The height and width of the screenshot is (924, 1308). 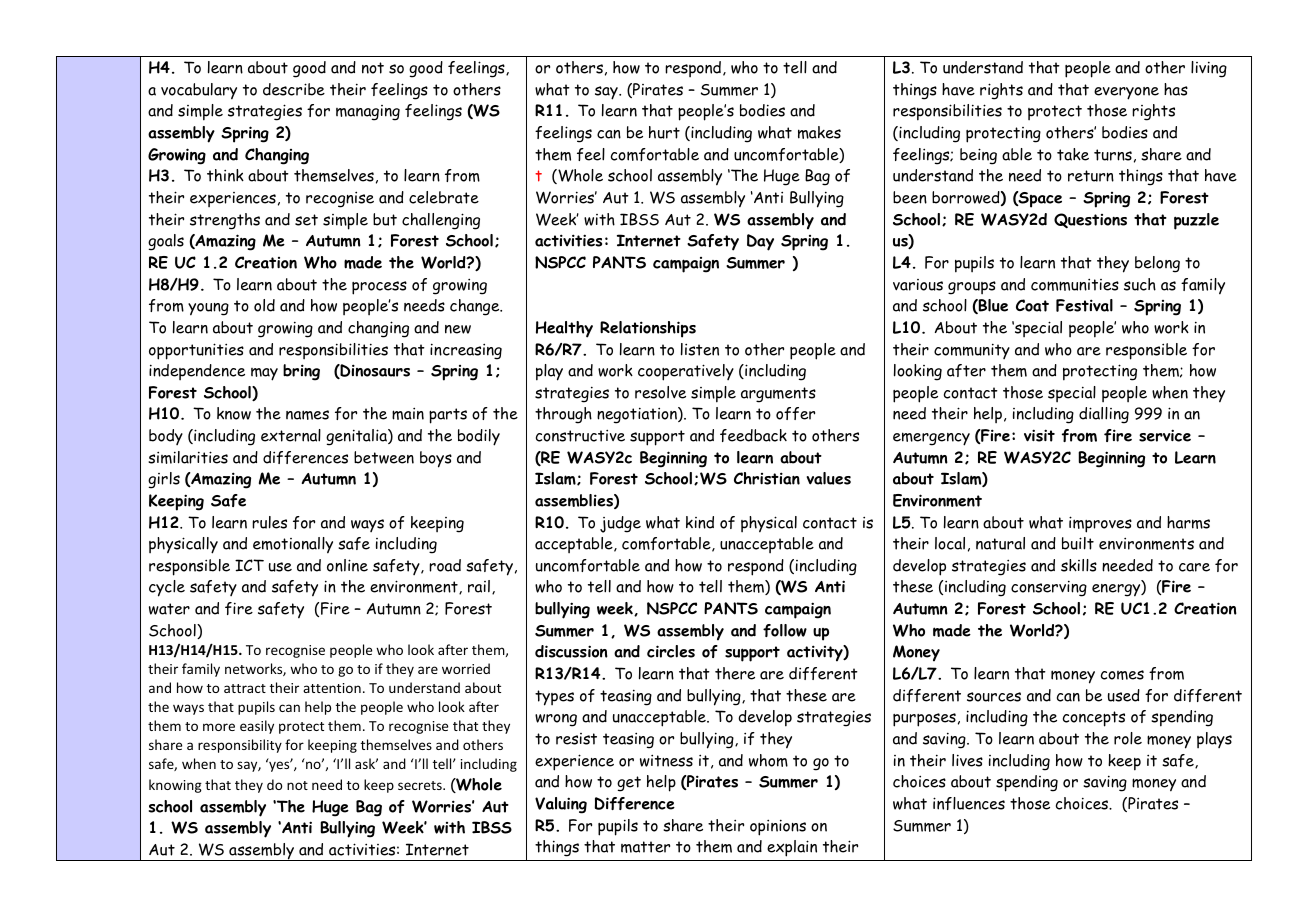 What do you see at coordinates (332, 688) in the screenshot?
I see `attention` at bounding box center [332, 688].
